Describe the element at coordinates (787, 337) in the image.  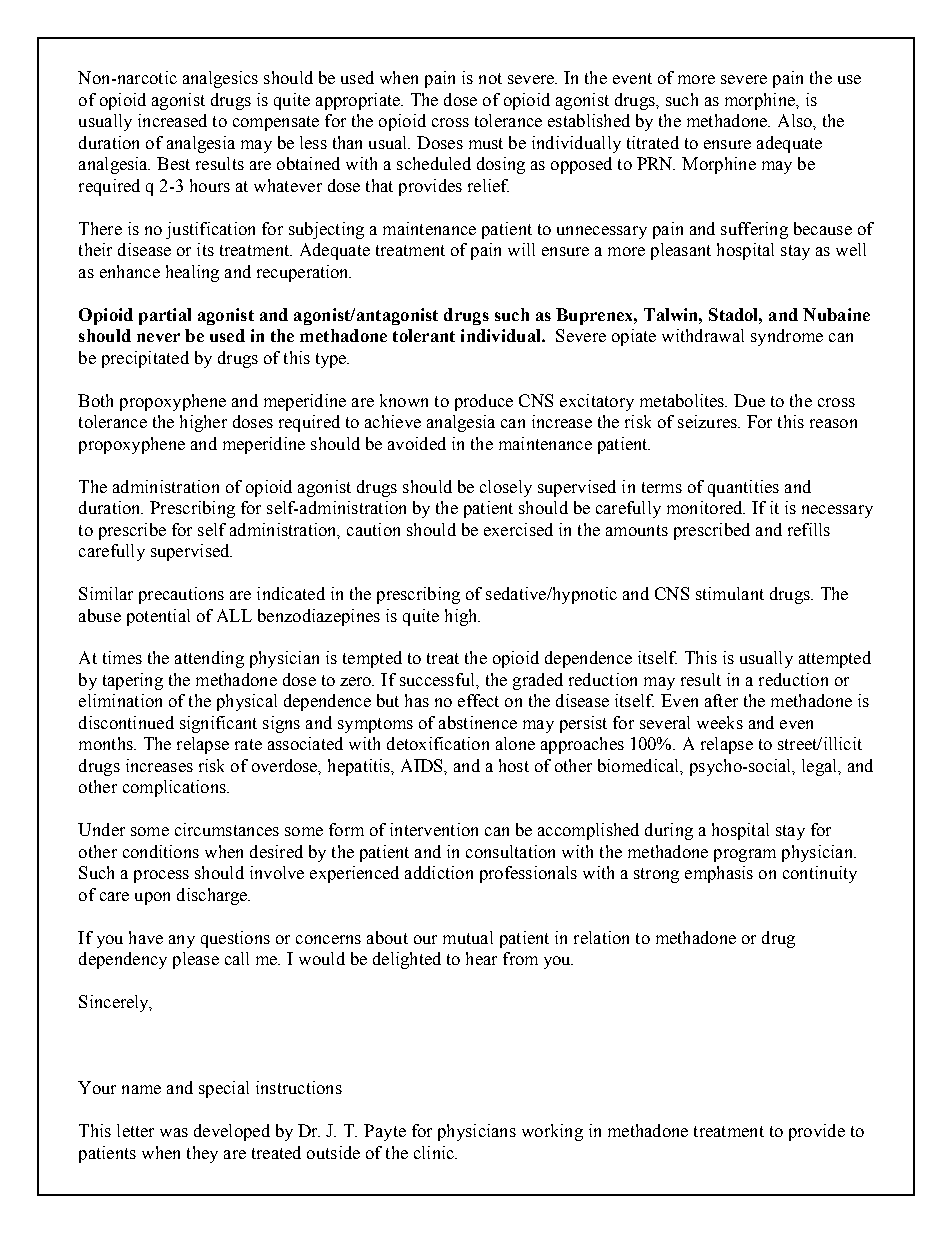
I see `syndrome` at that location.
